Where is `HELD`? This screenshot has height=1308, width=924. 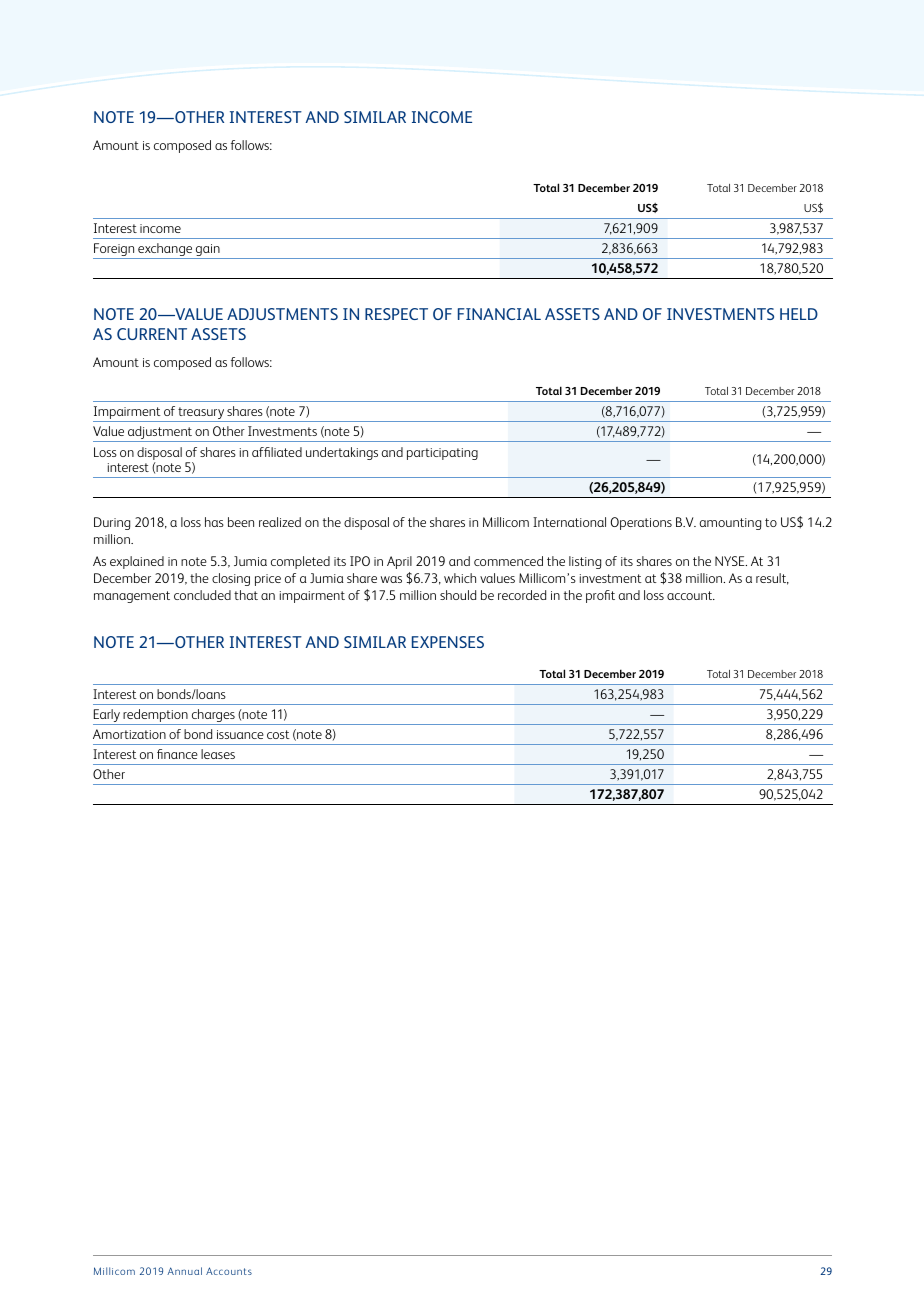
HELD is located at coordinates (799, 314).
